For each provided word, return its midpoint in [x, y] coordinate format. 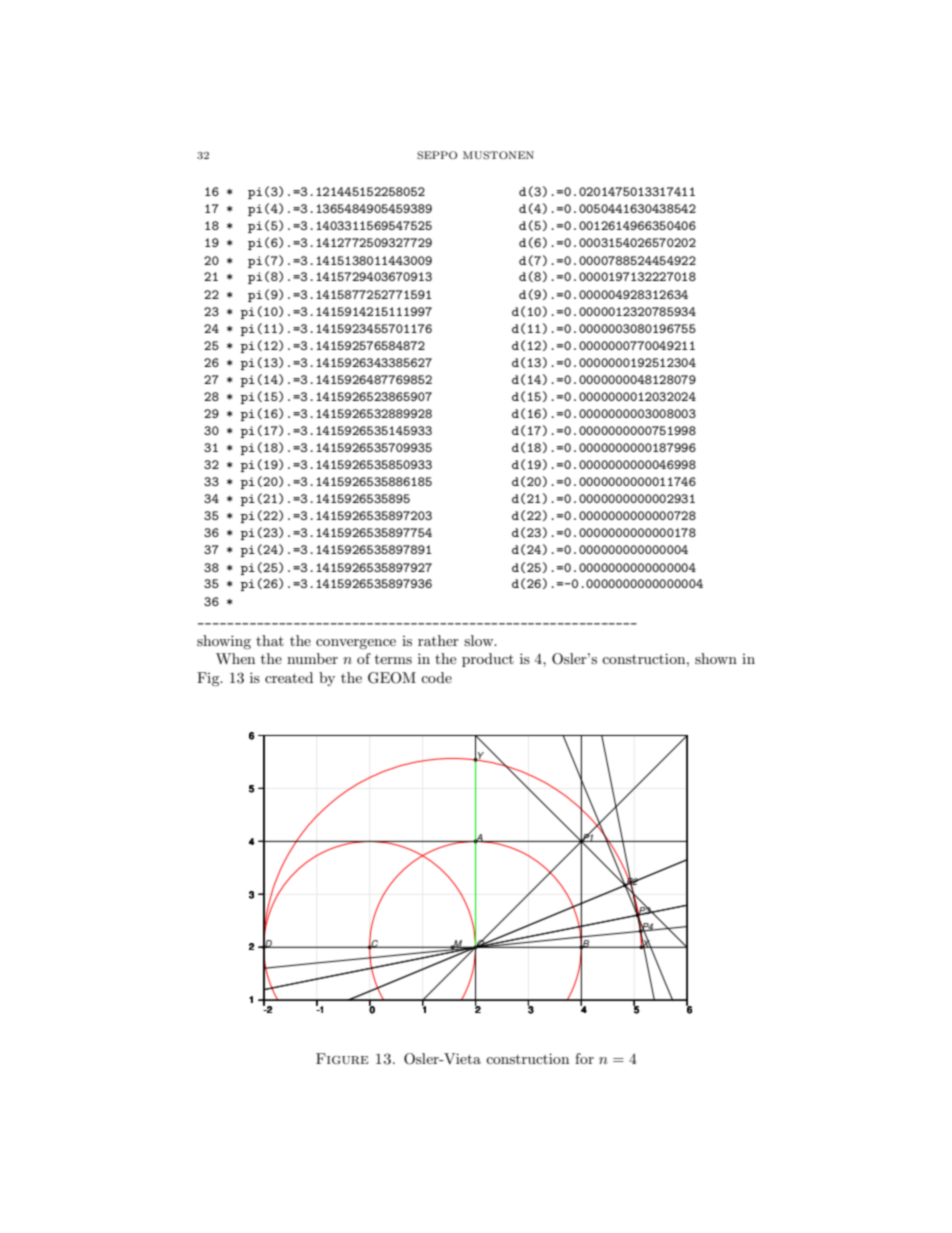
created [289, 677]
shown [716, 658]
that [270, 640]
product [488, 660]
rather [438, 640]
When [235, 658]
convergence [356, 644]
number [312, 658]
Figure [342, 1059]
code [436, 677]
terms [393, 659]
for [584, 1058]
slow [480, 640]
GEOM [392, 678]
